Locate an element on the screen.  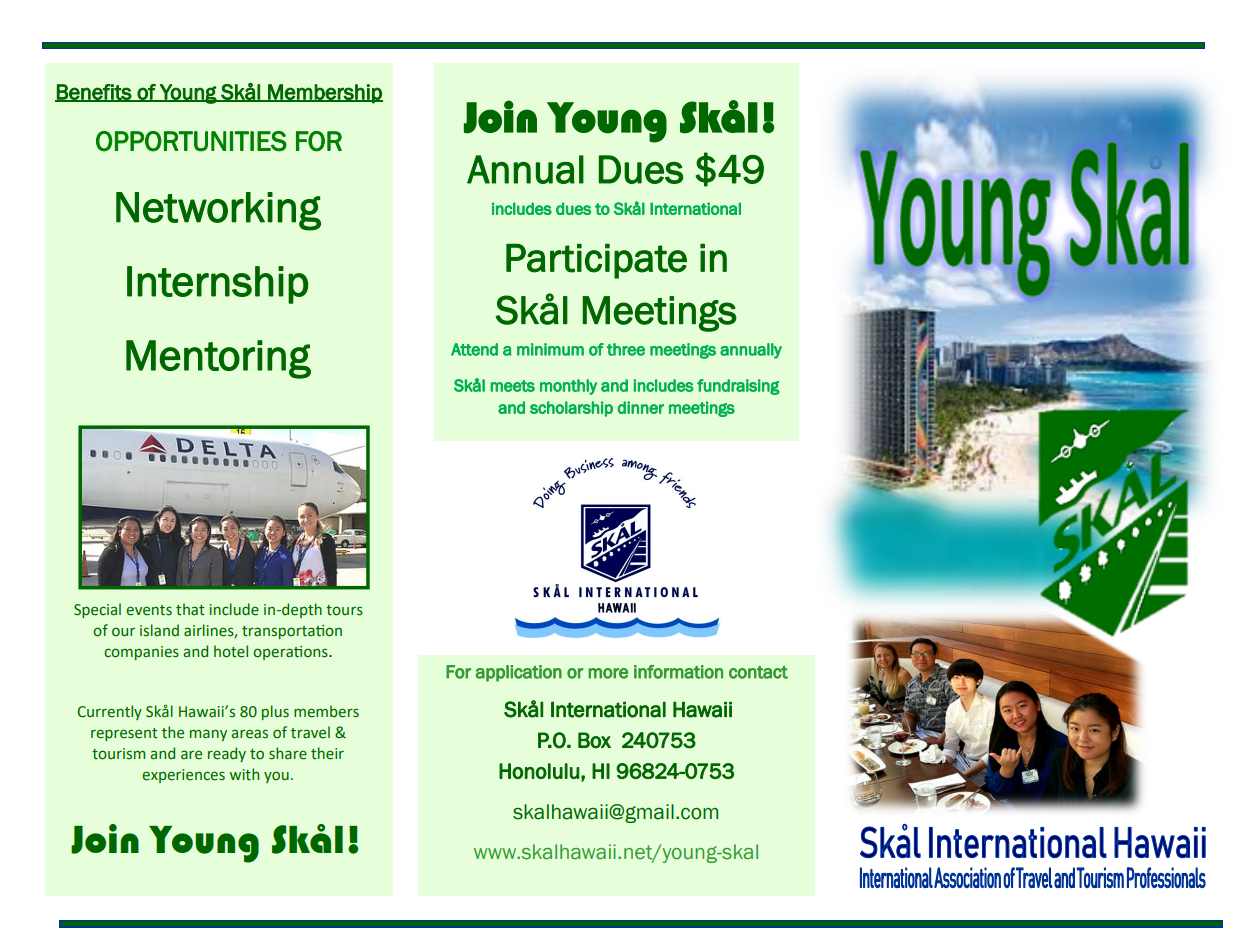
meets is located at coordinates (512, 386).
